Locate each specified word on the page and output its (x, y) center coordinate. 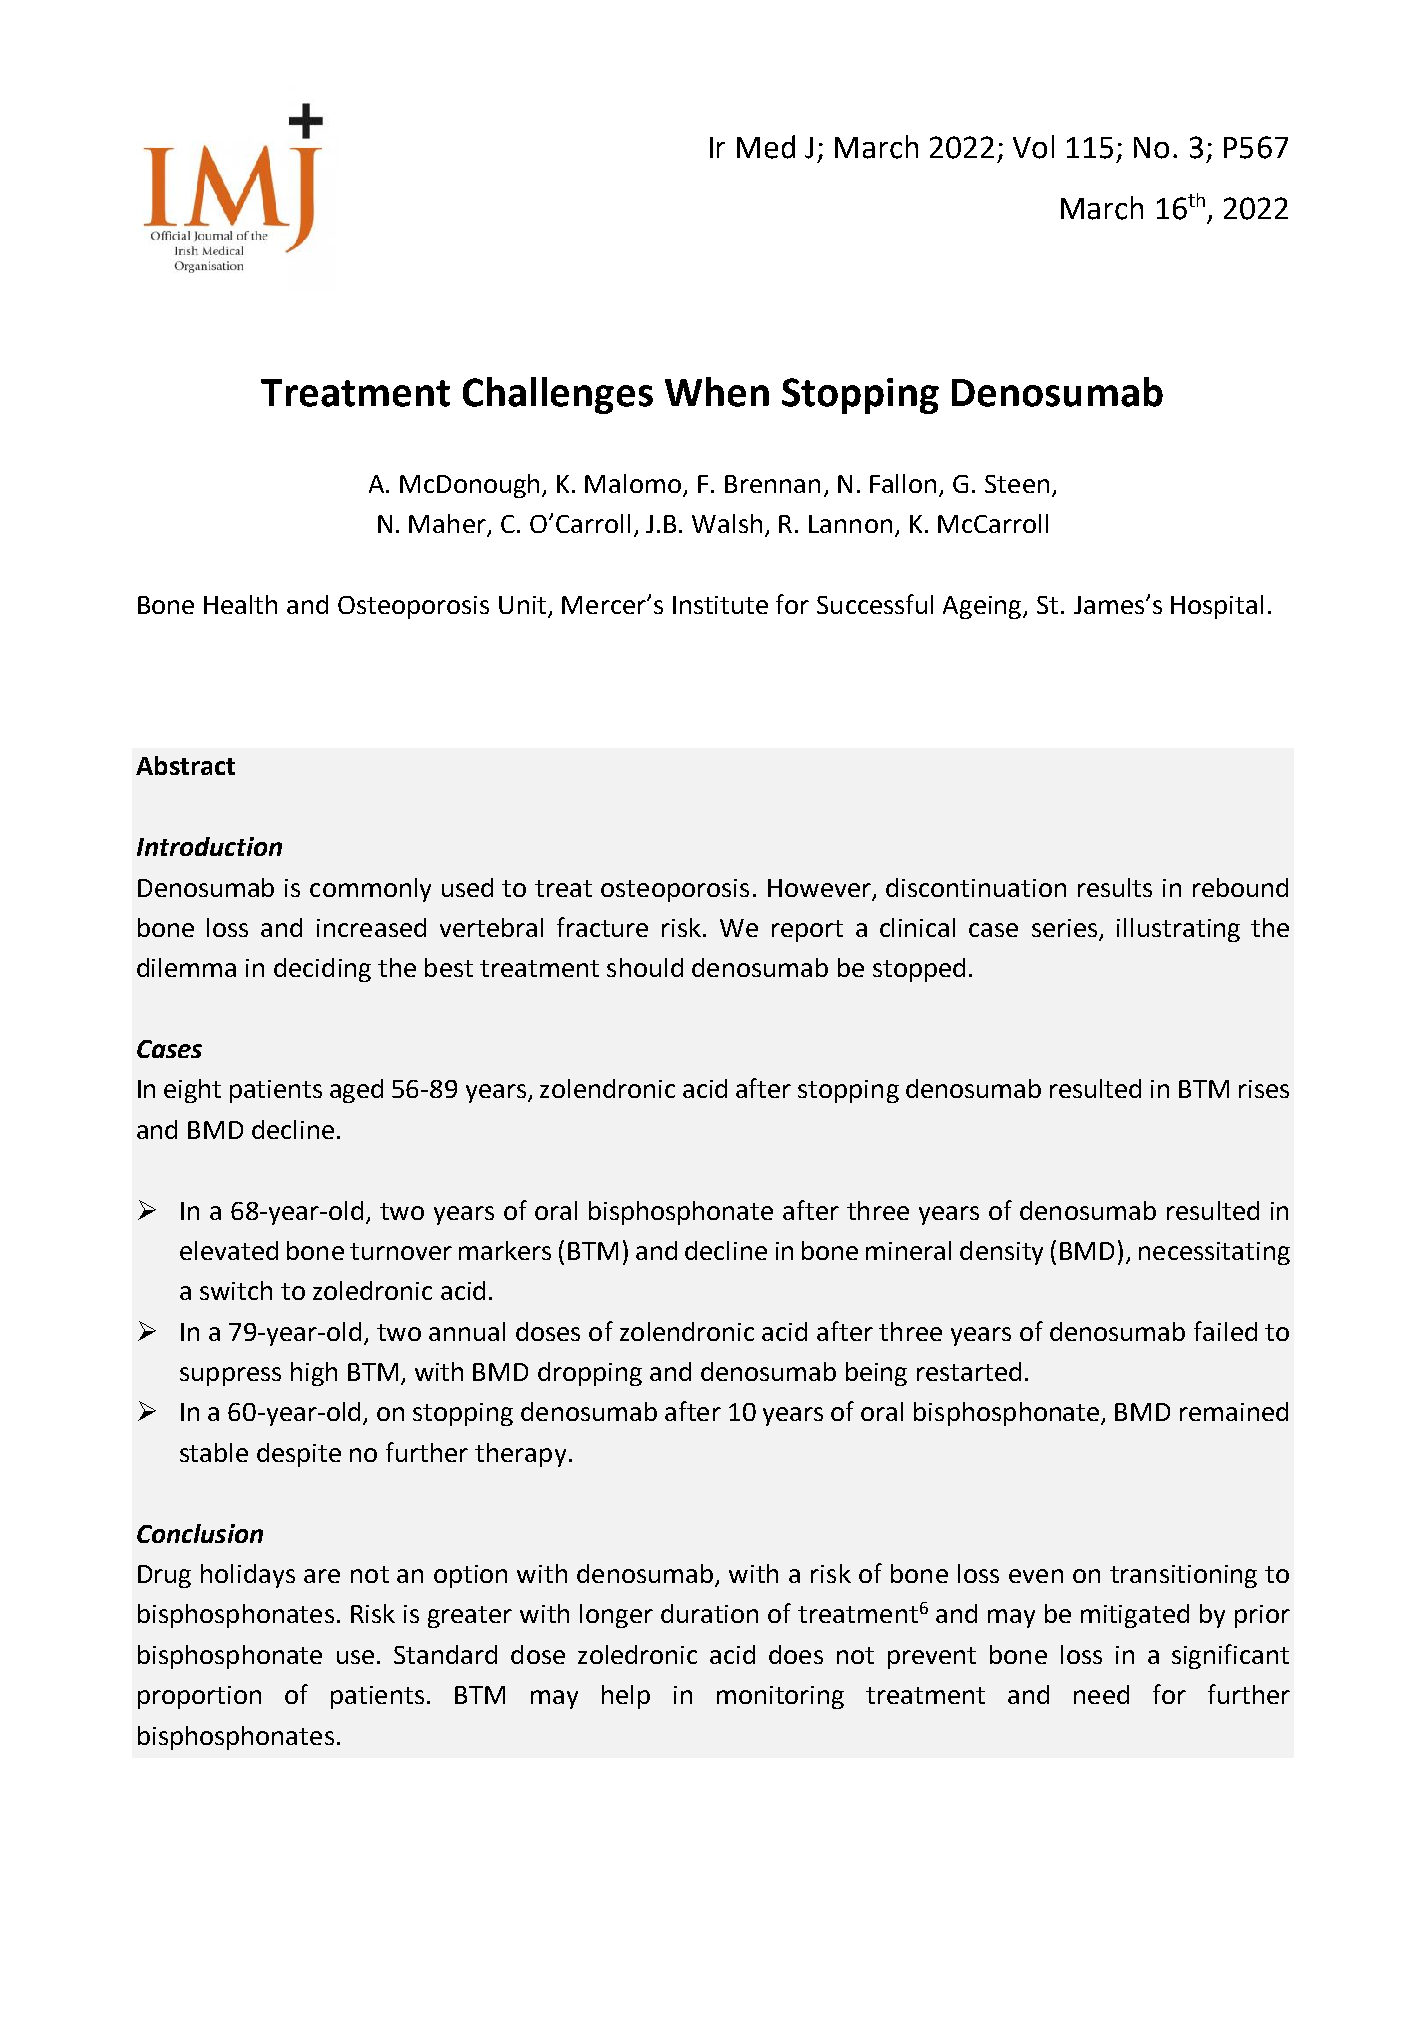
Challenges (558, 395)
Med (766, 147)
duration (709, 1613)
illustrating (1178, 930)
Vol (1033, 147)
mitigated (1135, 1616)
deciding (322, 970)
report (807, 931)
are (322, 1576)
